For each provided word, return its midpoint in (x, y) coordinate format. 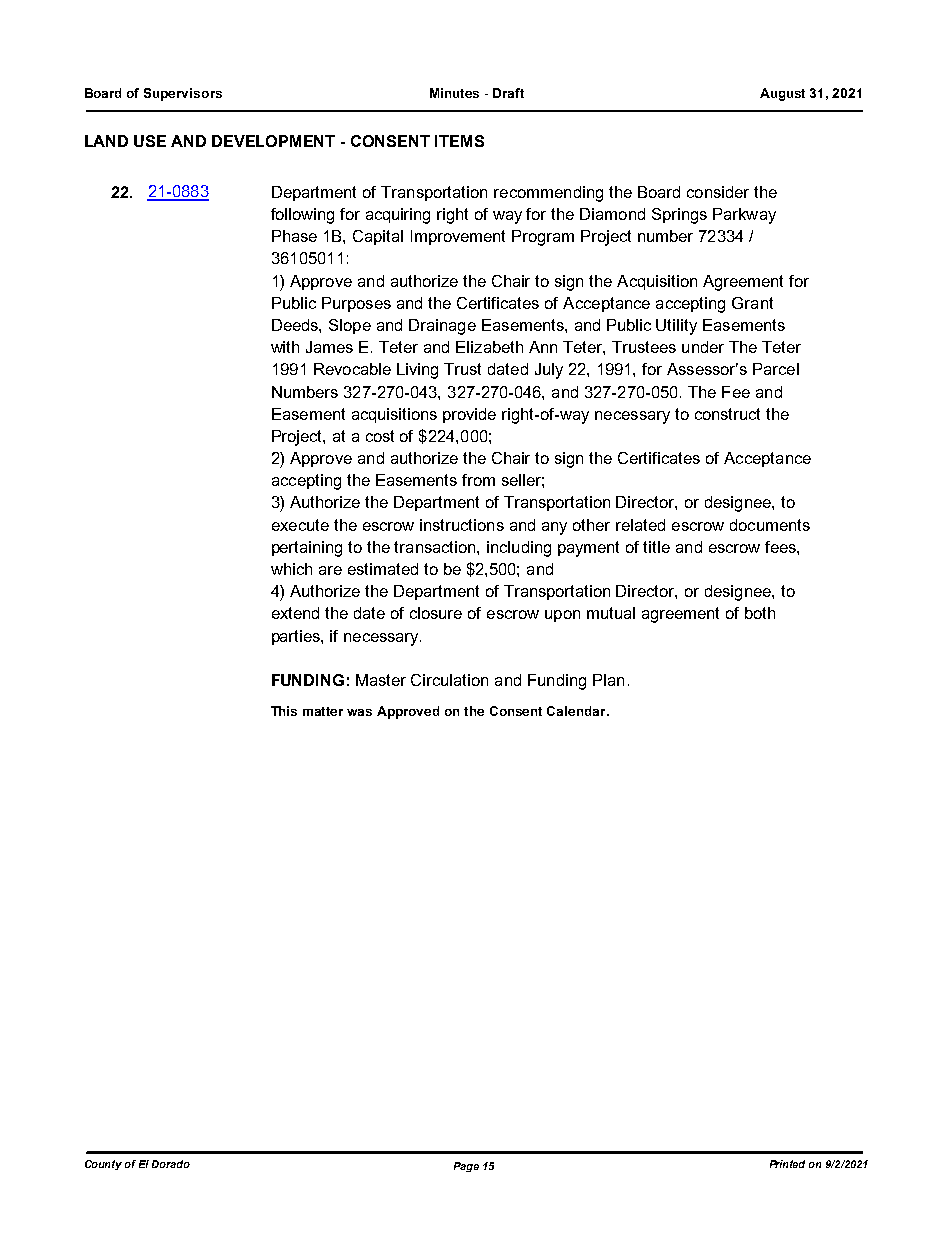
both (760, 613)
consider (718, 192)
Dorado (171, 1164)
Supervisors (183, 94)
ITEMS (459, 141)
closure (436, 613)
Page (466, 1167)
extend (295, 613)
